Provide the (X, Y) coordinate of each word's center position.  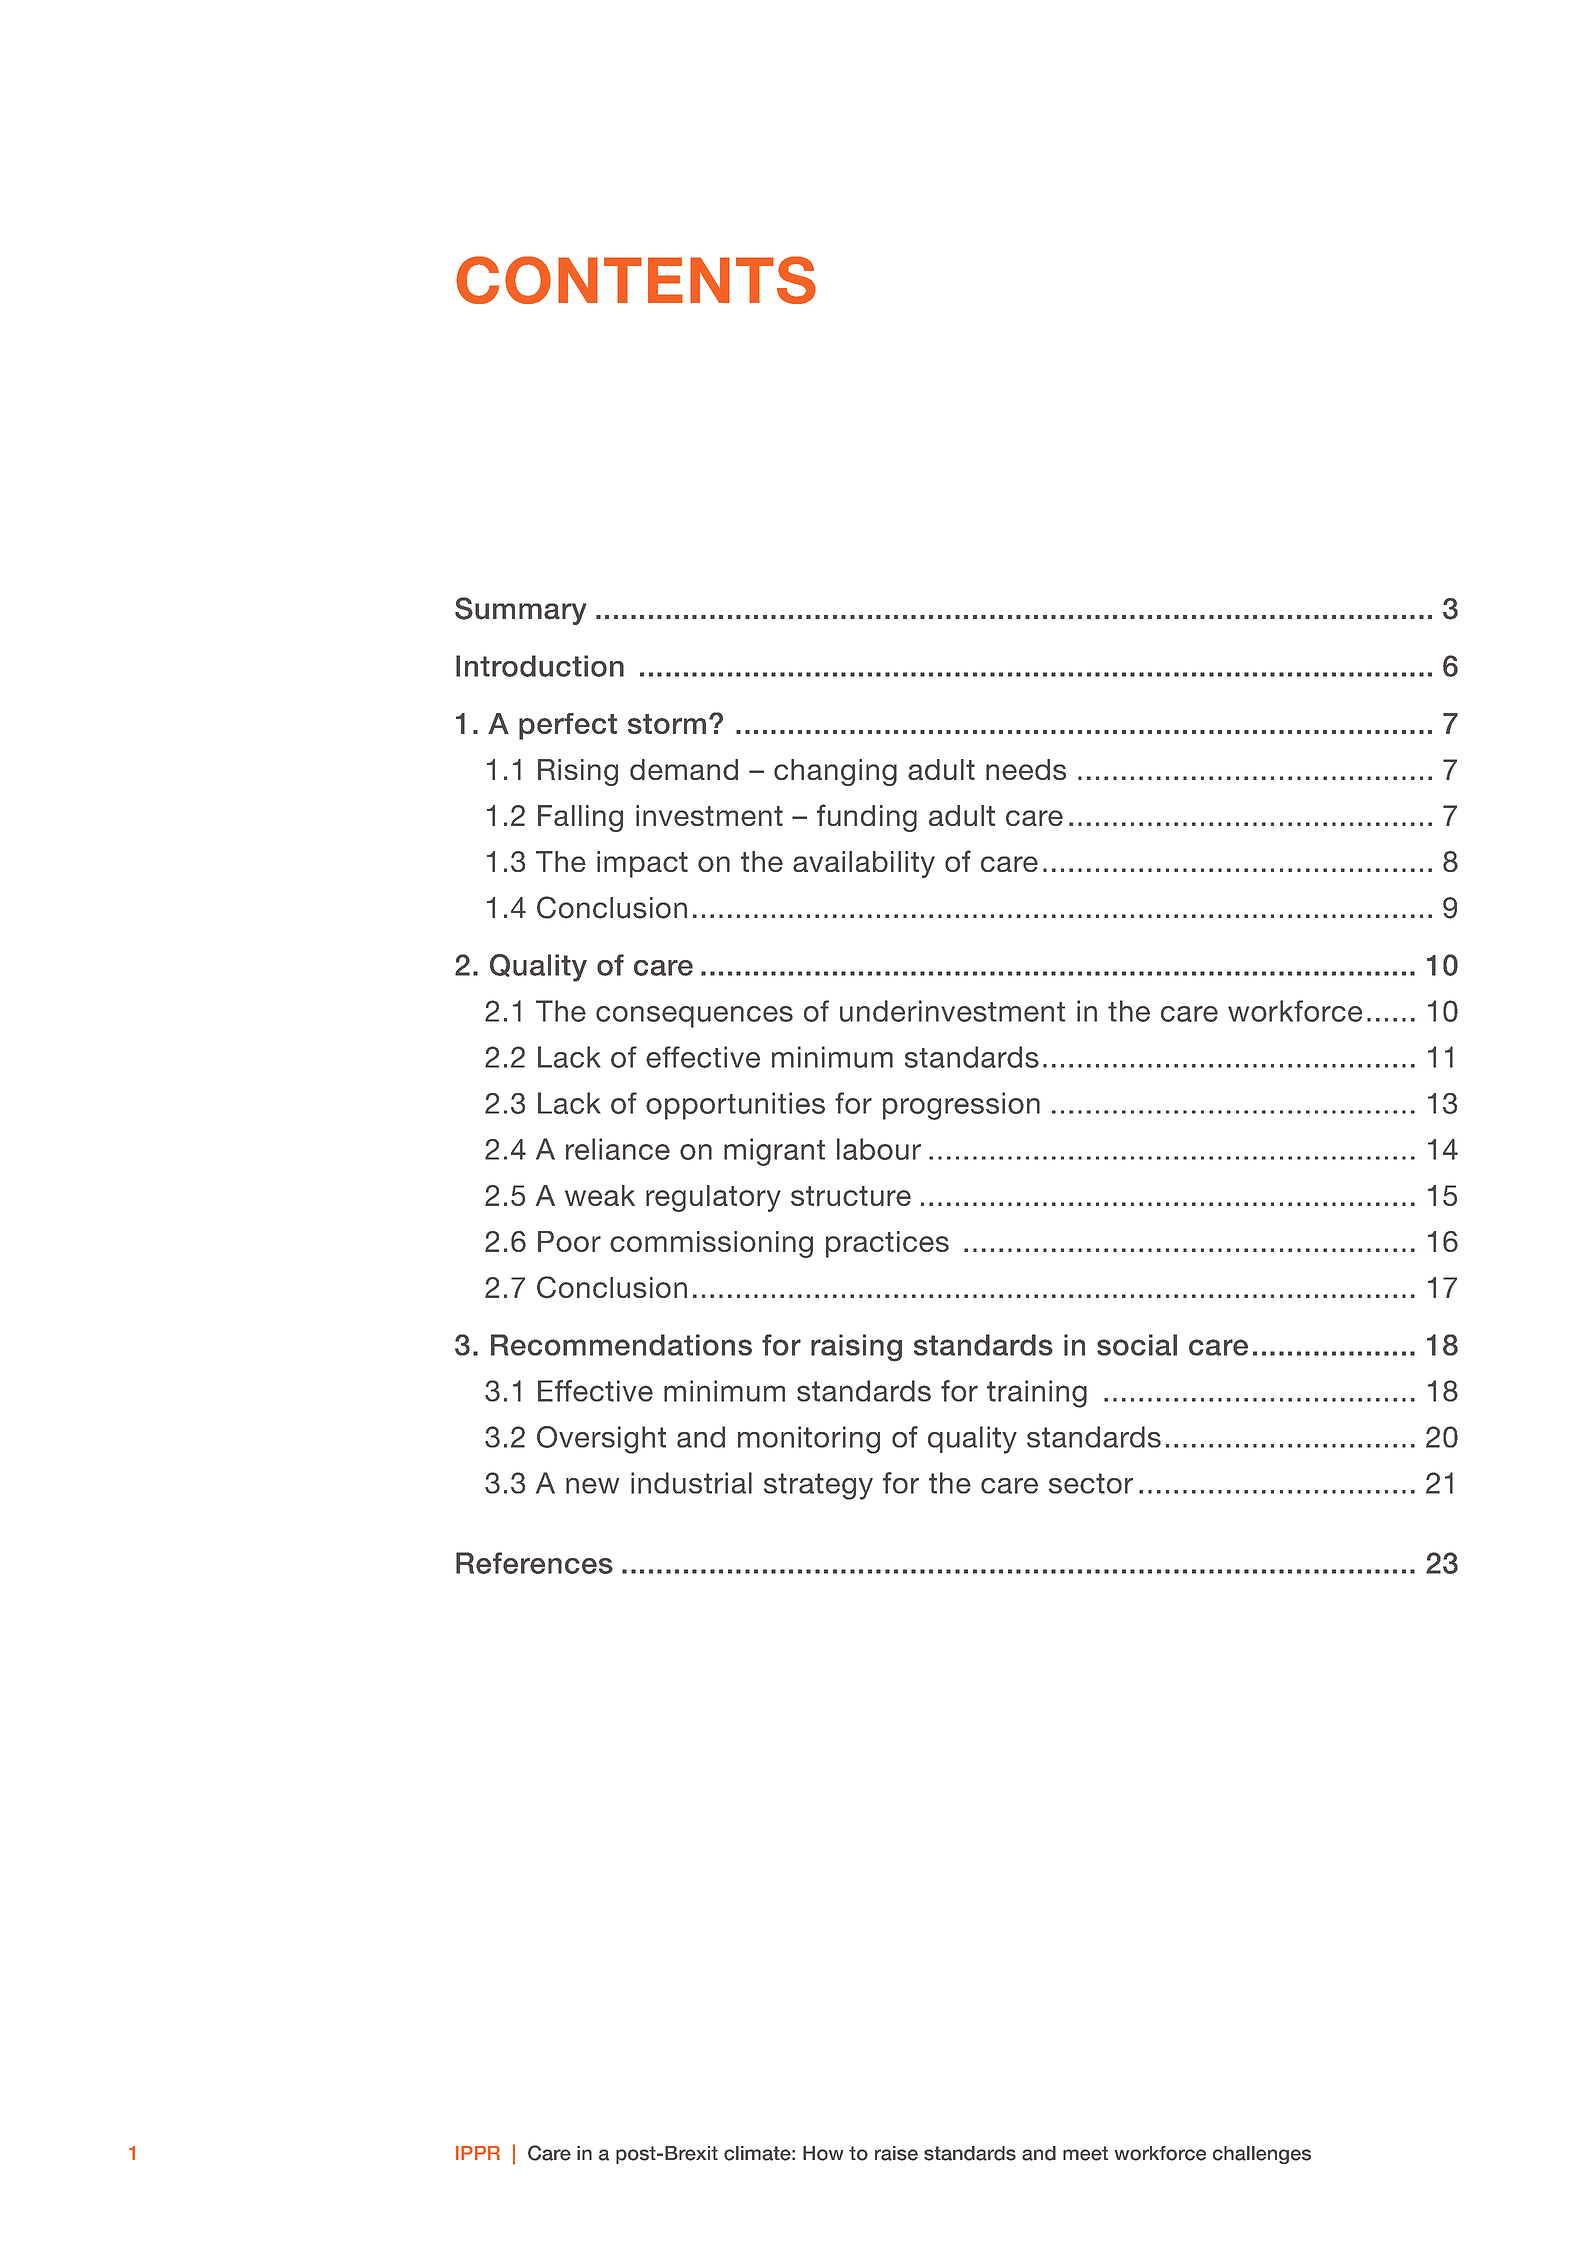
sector (1091, 1483)
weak (600, 1195)
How (823, 2153)
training (1037, 1394)
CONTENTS (636, 280)
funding (867, 818)
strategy (818, 1486)
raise (896, 2153)
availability (864, 864)
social (1137, 1345)
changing (835, 772)
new (592, 1486)
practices (887, 1244)
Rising (578, 772)
